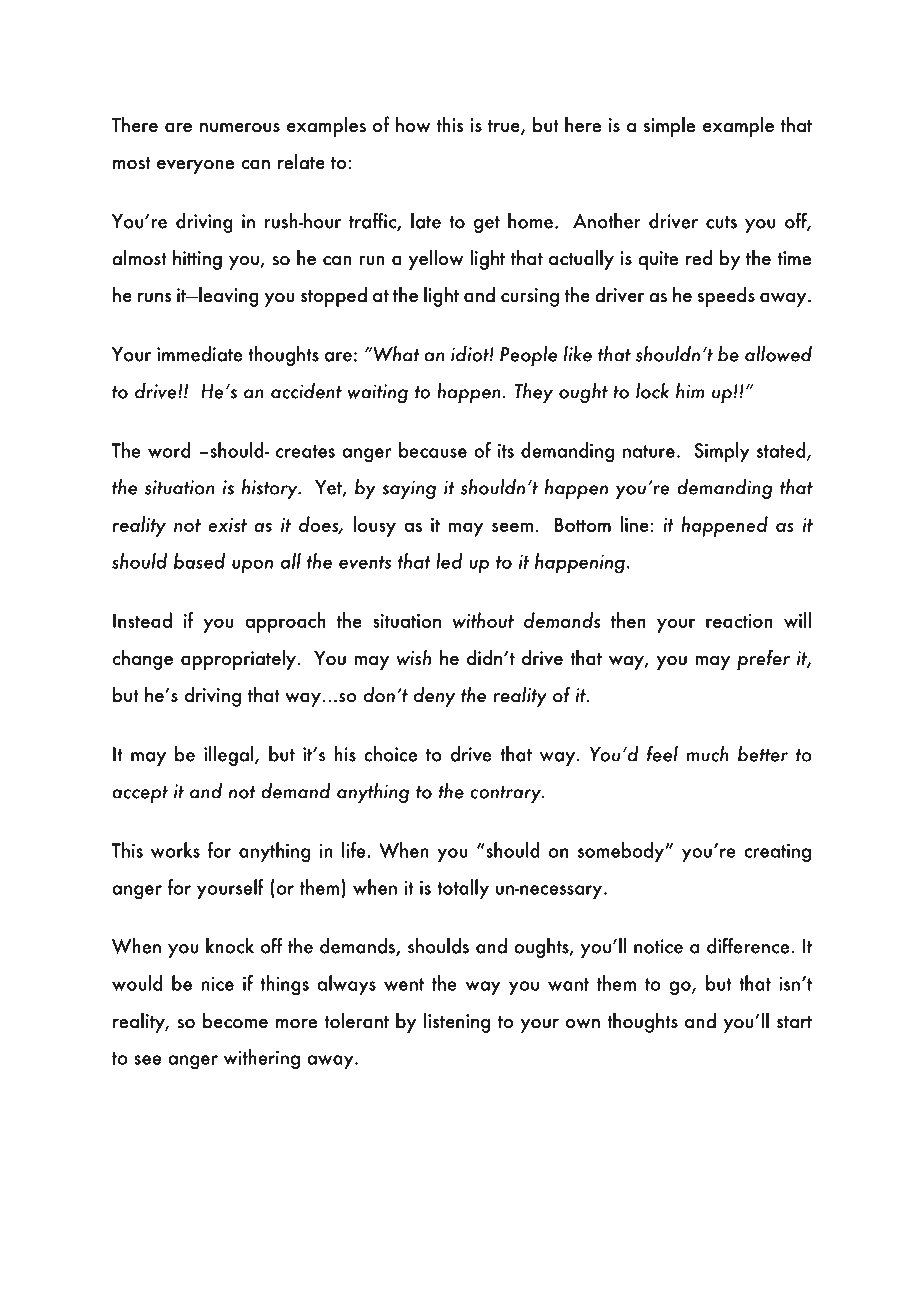 This document has height=1308, width=924. I want to click on simple, so click(669, 126).
